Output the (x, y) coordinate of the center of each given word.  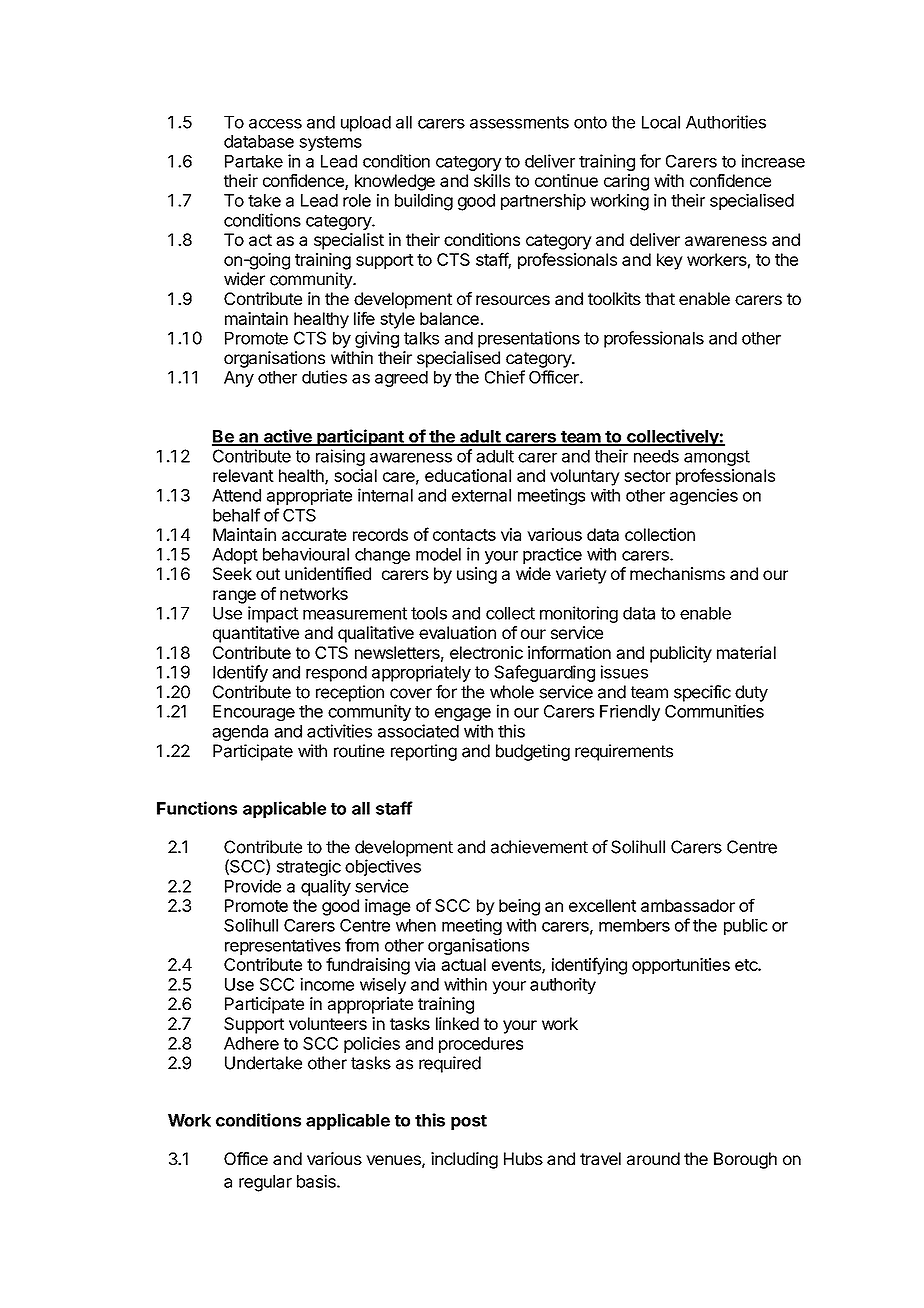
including (464, 1160)
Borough (745, 1160)
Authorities (726, 122)
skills (492, 180)
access (275, 124)
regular (265, 1183)
